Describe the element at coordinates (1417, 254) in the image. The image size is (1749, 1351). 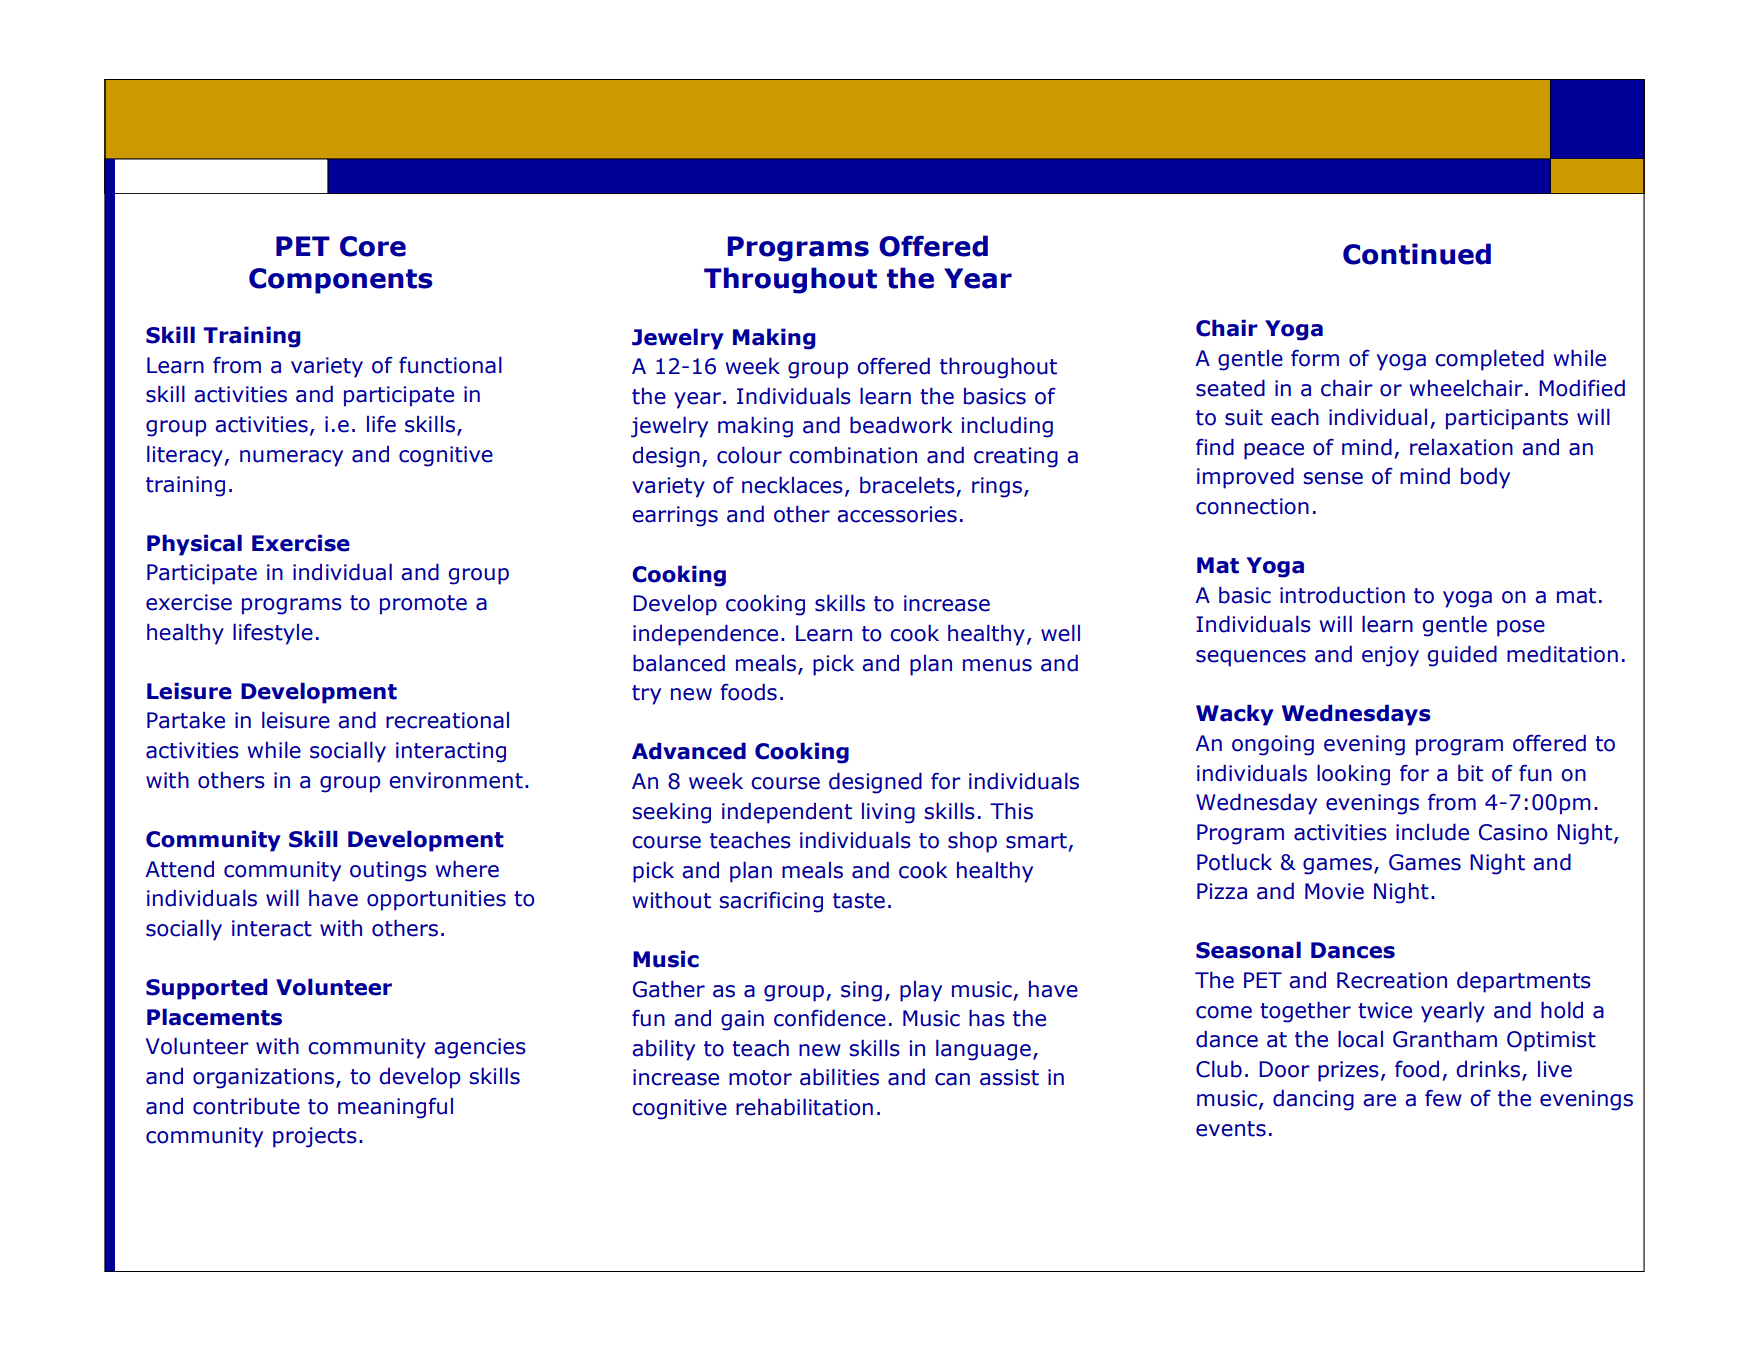
I see `Continued` at that location.
